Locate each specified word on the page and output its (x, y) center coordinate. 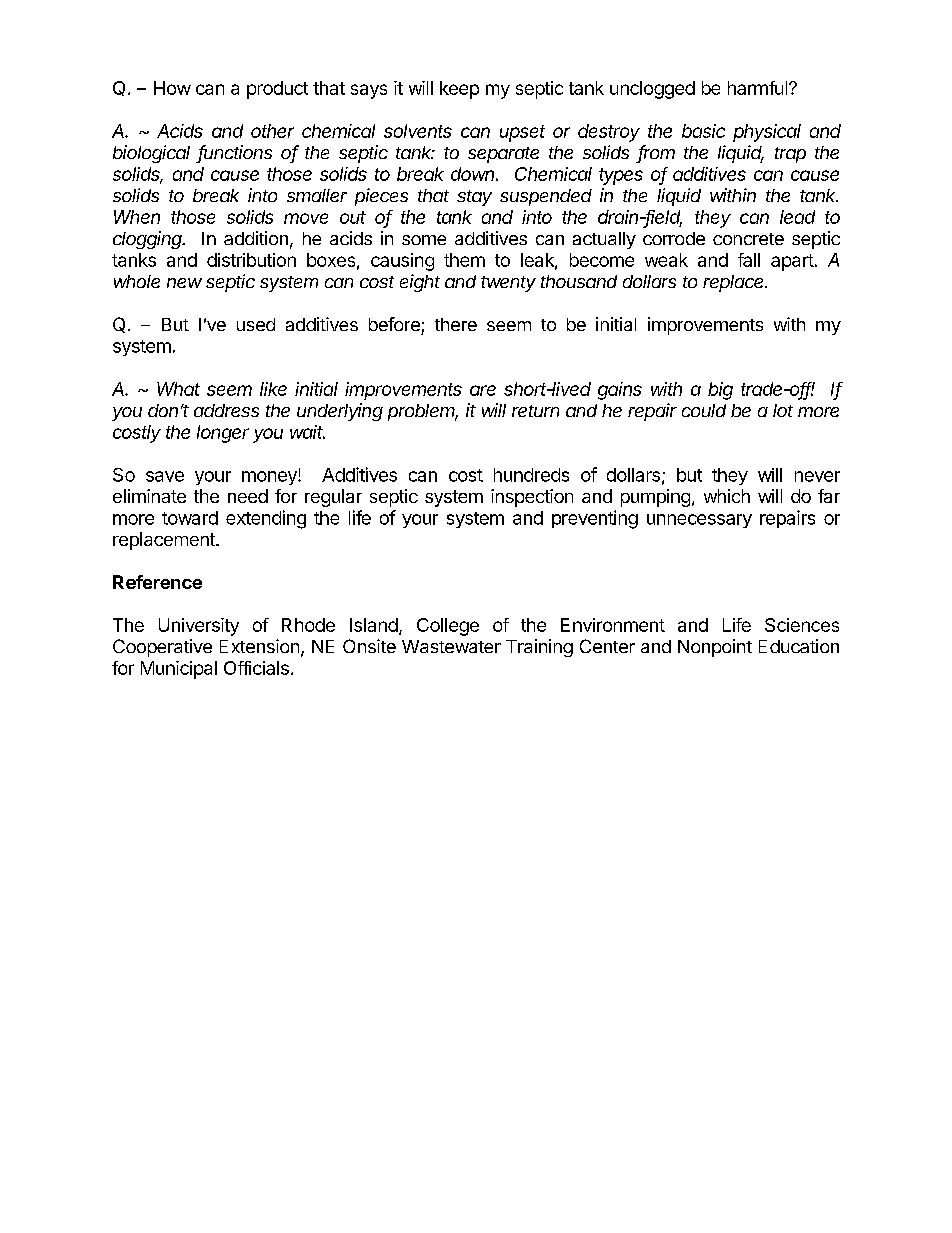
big (720, 391)
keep (459, 90)
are (483, 390)
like (273, 389)
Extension (259, 646)
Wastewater (451, 646)
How (172, 88)
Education (799, 646)
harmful (759, 88)
